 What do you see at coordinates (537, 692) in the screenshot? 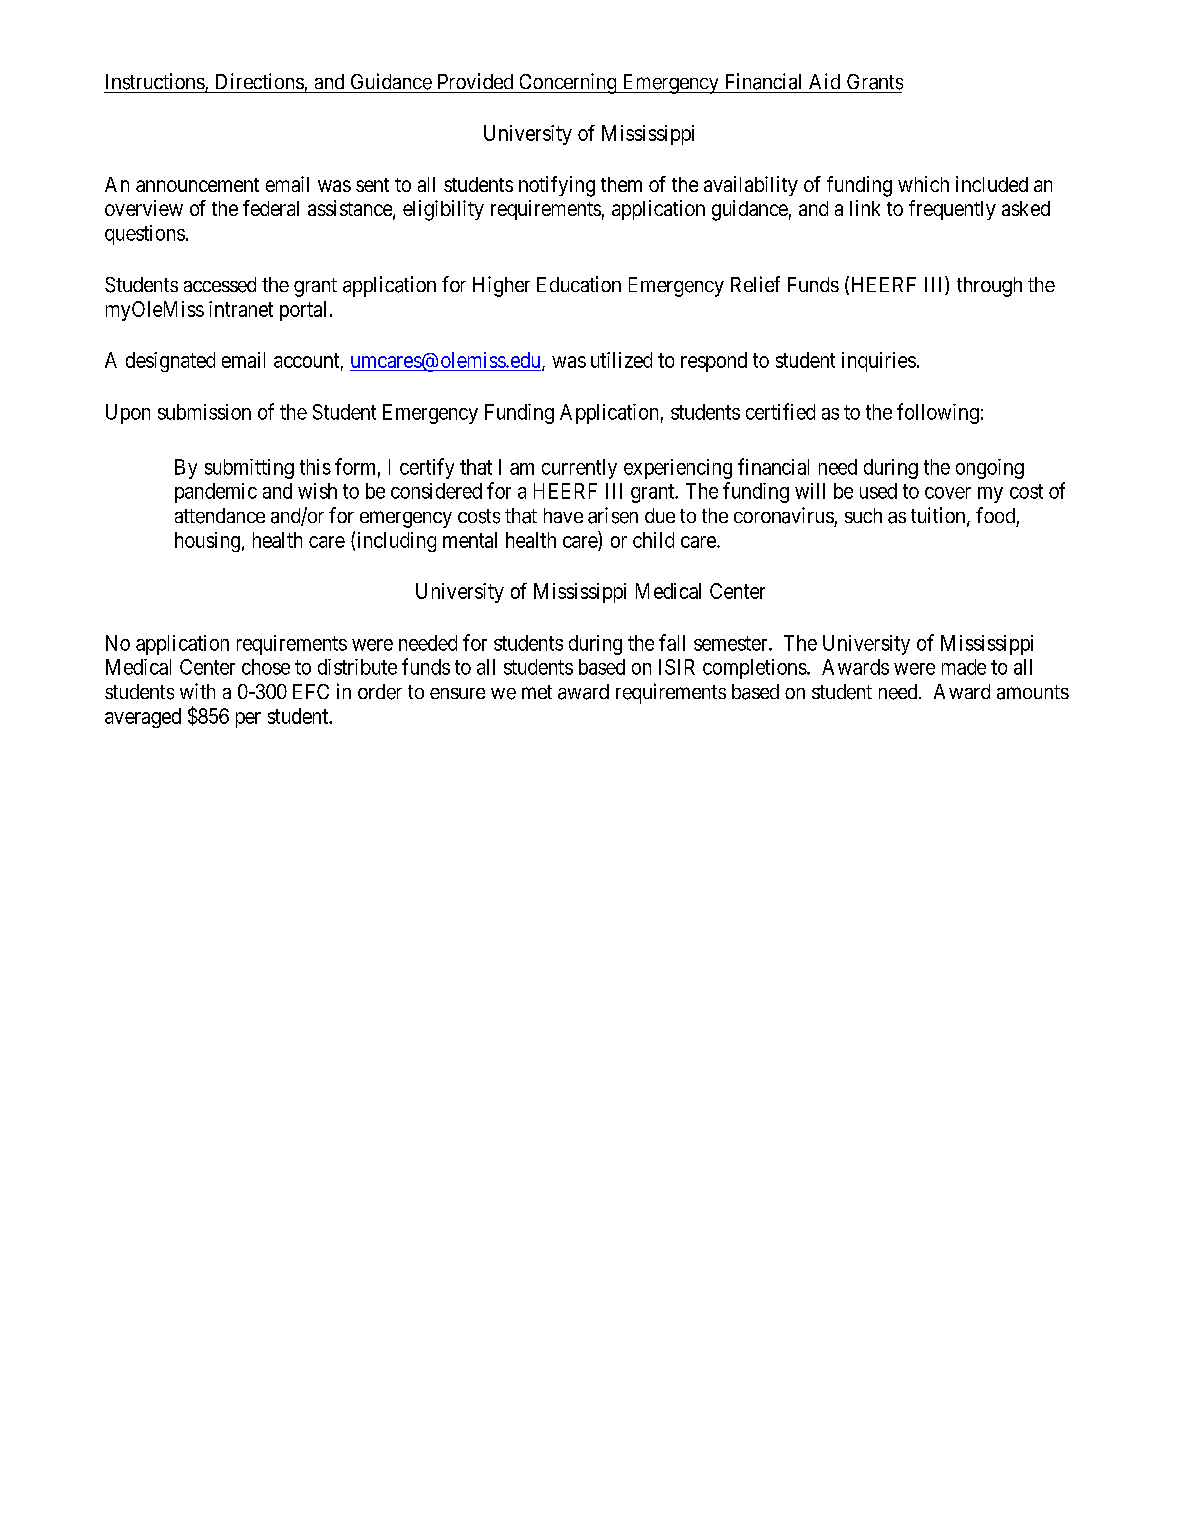
I see `met` at bounding box center [537, 692].
